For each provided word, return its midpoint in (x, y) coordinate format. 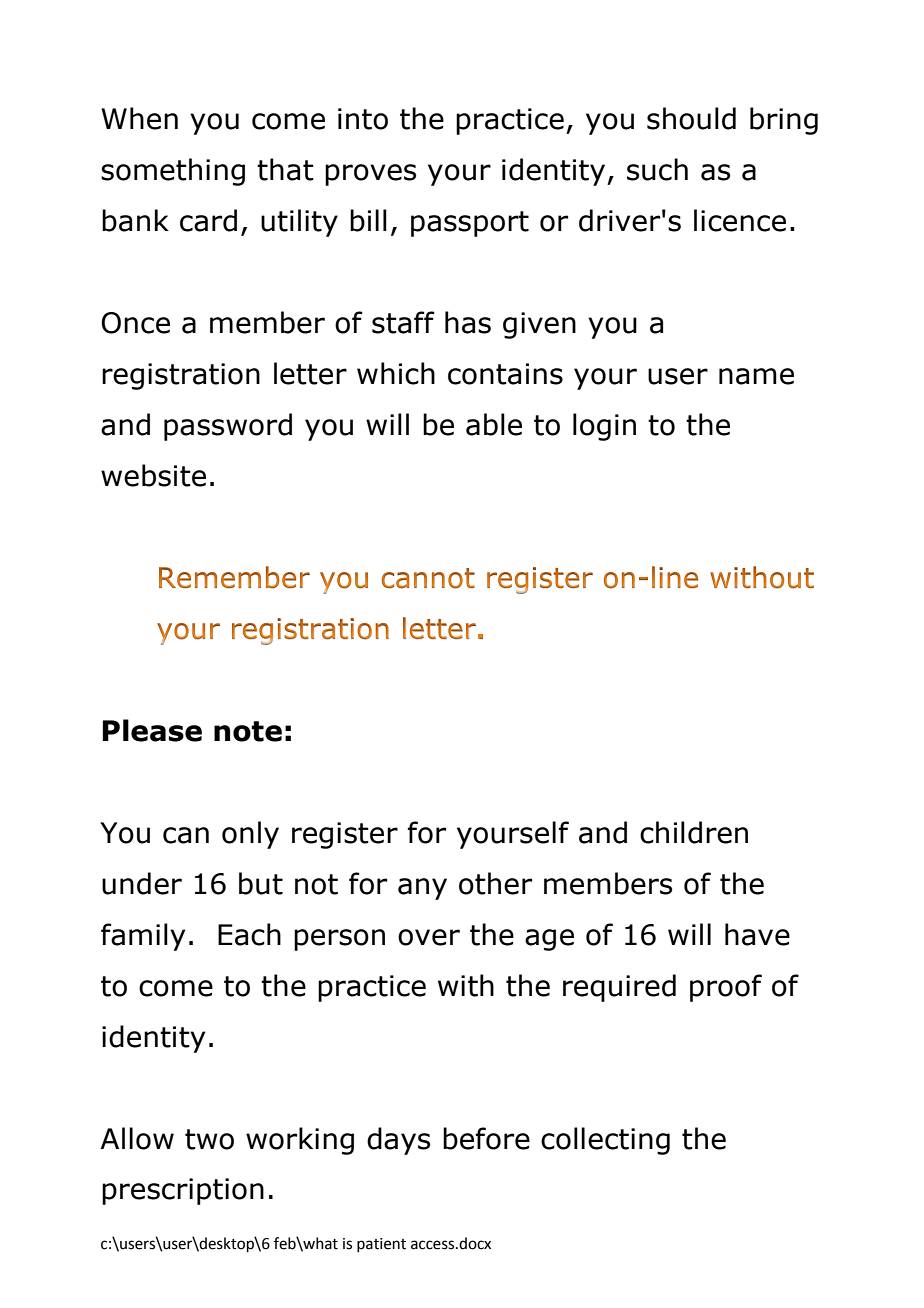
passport (470, 224)
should (691, 118)
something (173, 172)
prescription (183, 1191)
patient (381, 1245)
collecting (605, 1141)
